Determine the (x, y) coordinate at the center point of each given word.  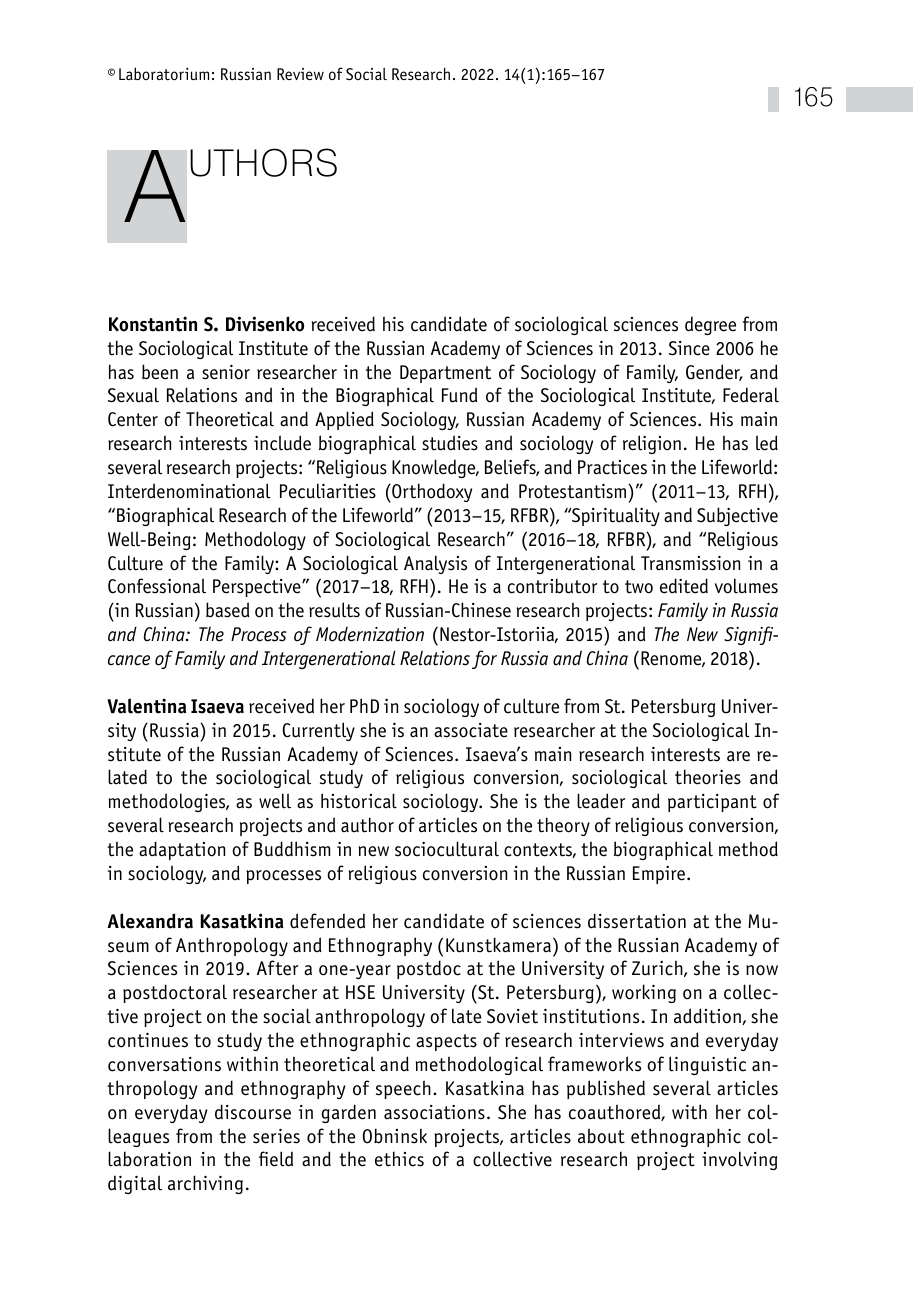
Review (300, 74)
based (227, 610)
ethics (399, 1159)
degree (710, 326)
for (484, 659)
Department (445, 374)
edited (684, 586)
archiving (205, 1184)
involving (739, 1160)
